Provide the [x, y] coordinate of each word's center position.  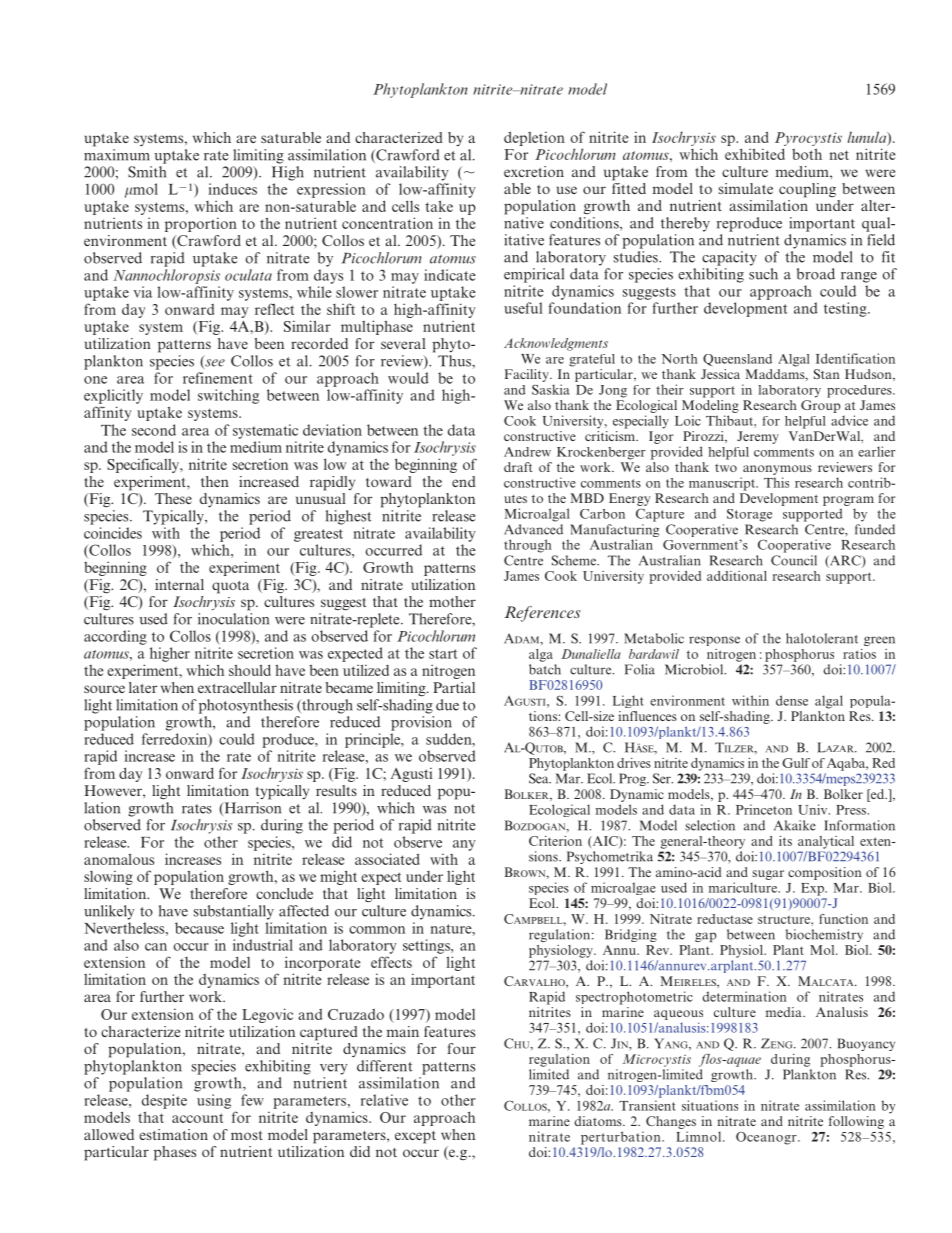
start [443, 654]
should [250, 670]
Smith [147, 172]
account [197, 1118]
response [714, 641]
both [807, 154]
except [415, 1137]
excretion [534, 171]
